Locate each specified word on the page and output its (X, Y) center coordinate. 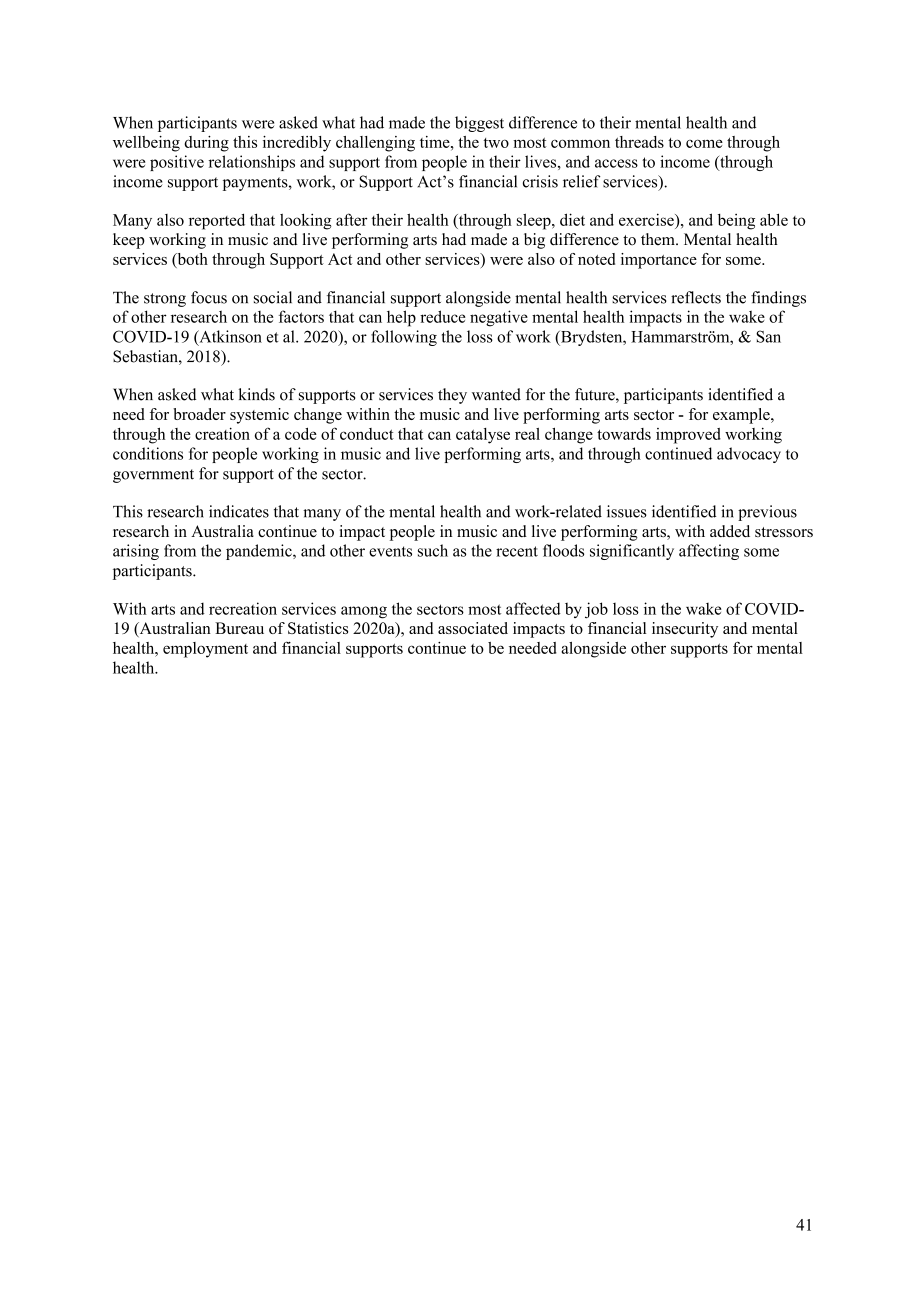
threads (639, 142)
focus (209, 297)
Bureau (239, 628)
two (496, 143)
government (153, 476)
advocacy (749, 455)
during (206, 144)
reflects (696, 297)
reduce (443, 316)
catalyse (483, 436)
